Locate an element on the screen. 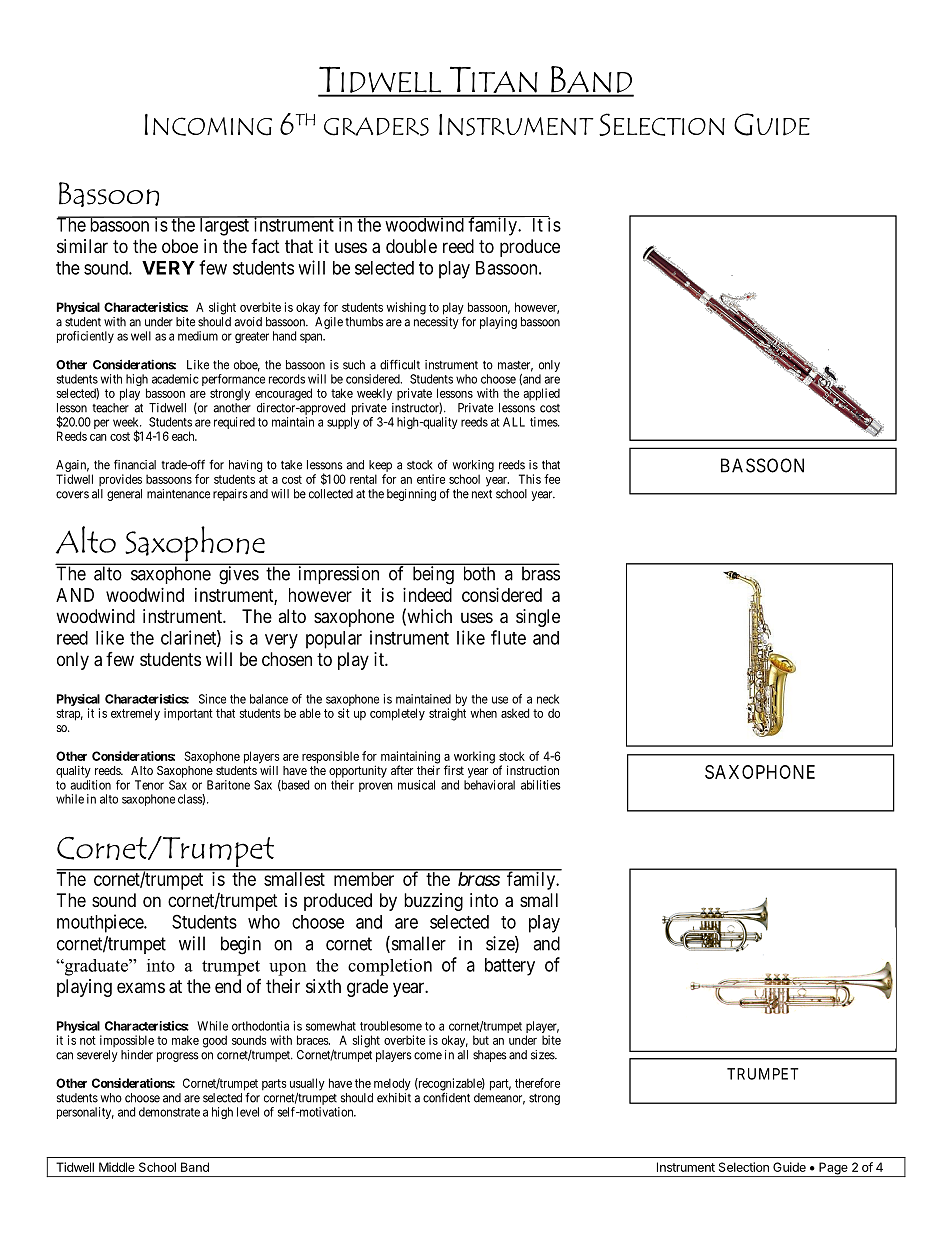 The image size is (952, 1233). applied is located at coordinates (542, 394).
